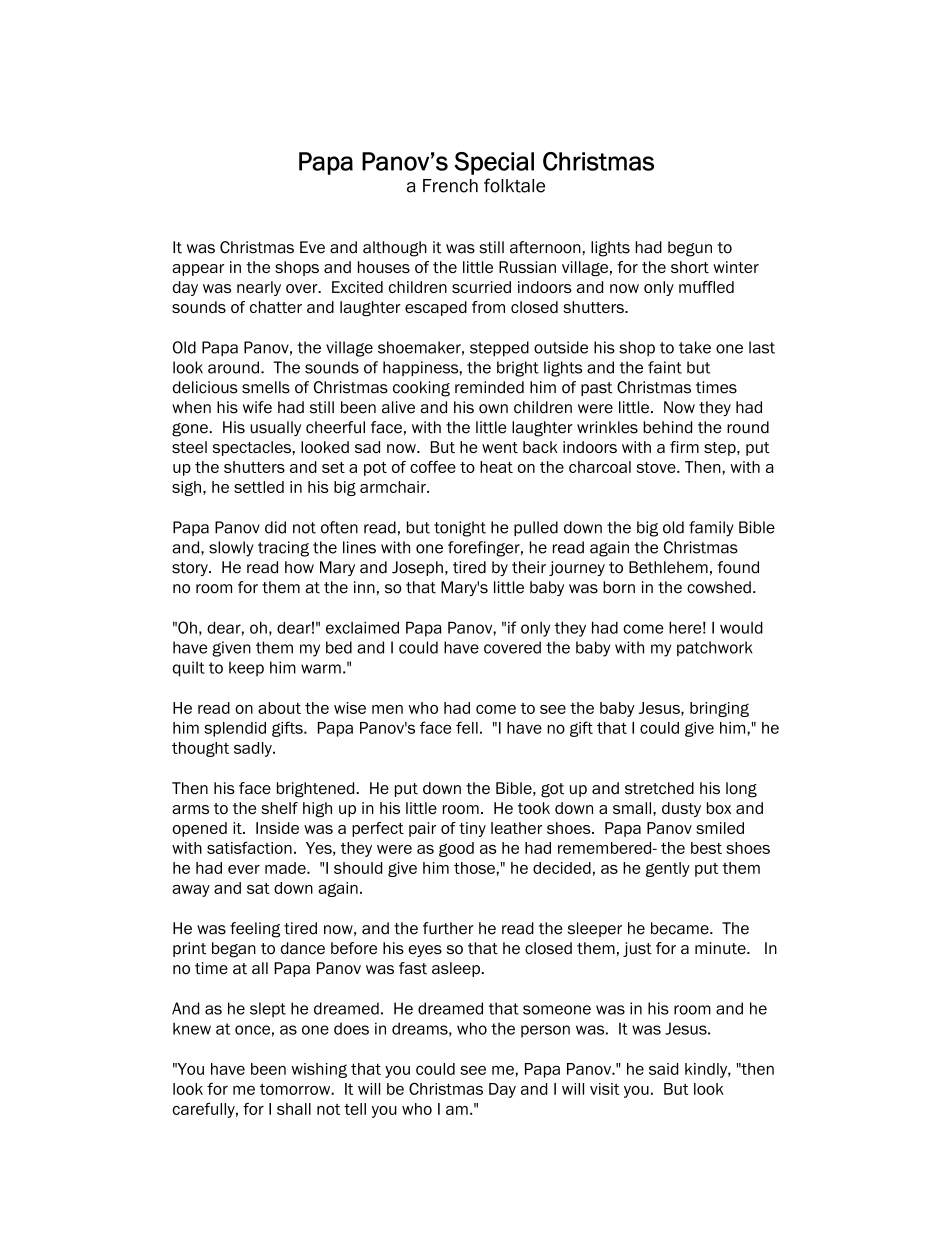  Describe the element at coordinates (259, 487) in the page. I see `settled` at that location.
